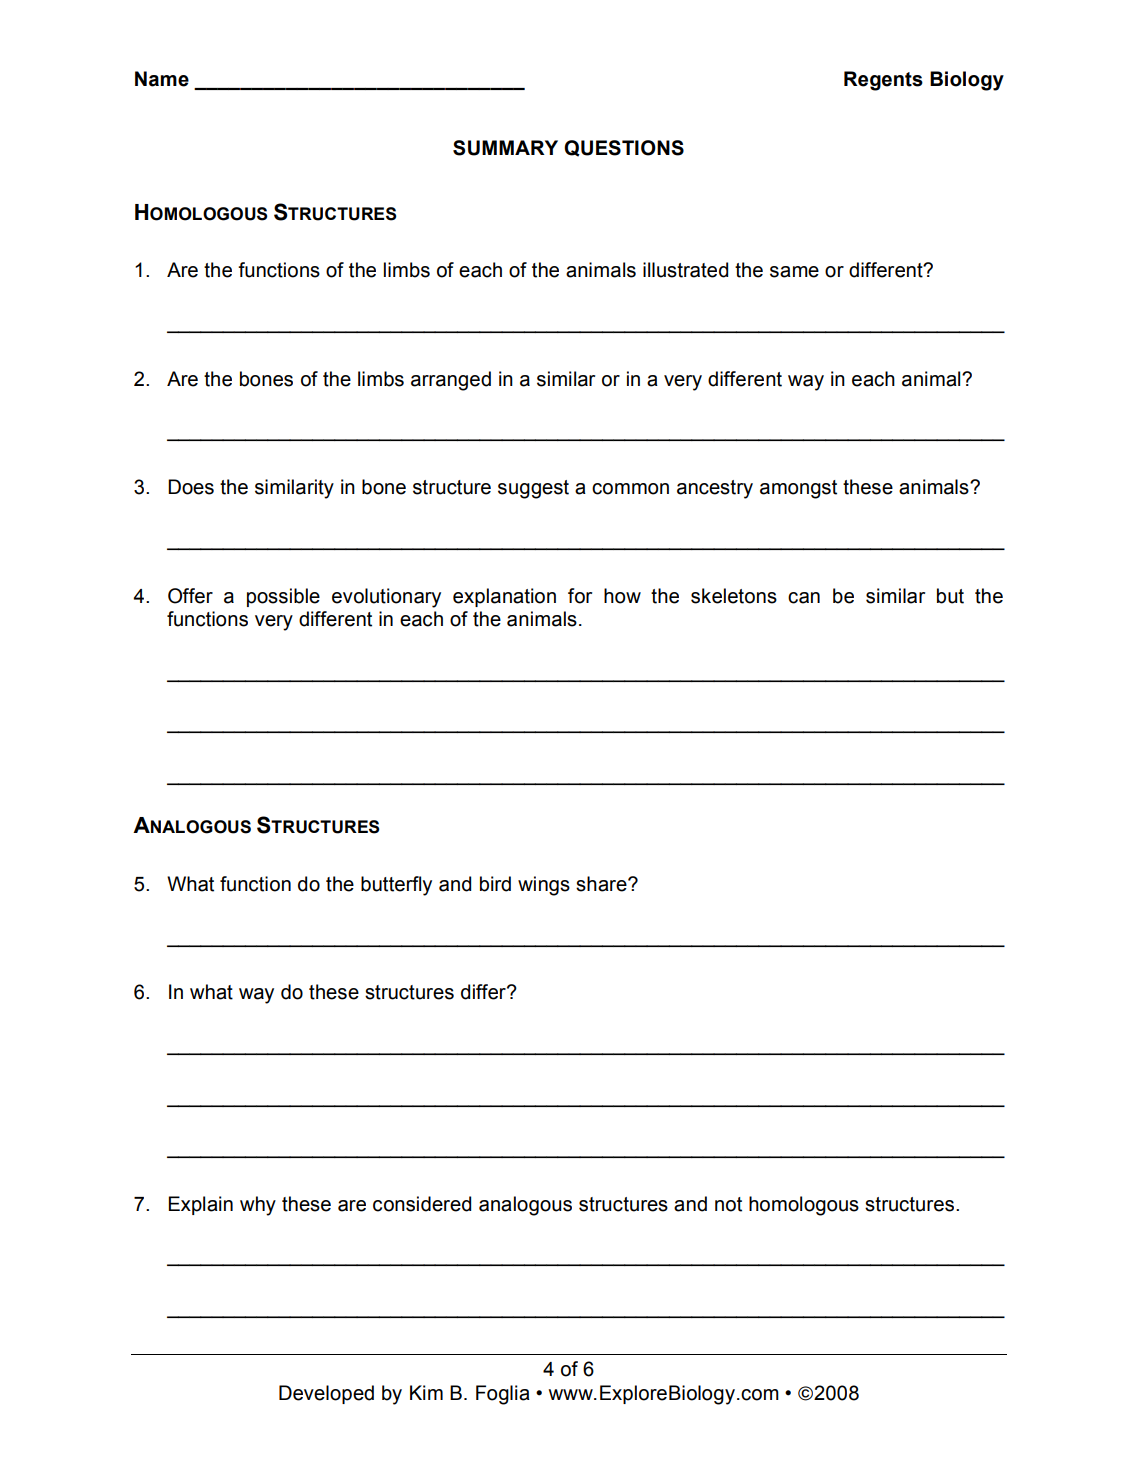  What do you see at coordinates (883, 81) in the page?
I see `Regents` at bounding box center [883, 81].
